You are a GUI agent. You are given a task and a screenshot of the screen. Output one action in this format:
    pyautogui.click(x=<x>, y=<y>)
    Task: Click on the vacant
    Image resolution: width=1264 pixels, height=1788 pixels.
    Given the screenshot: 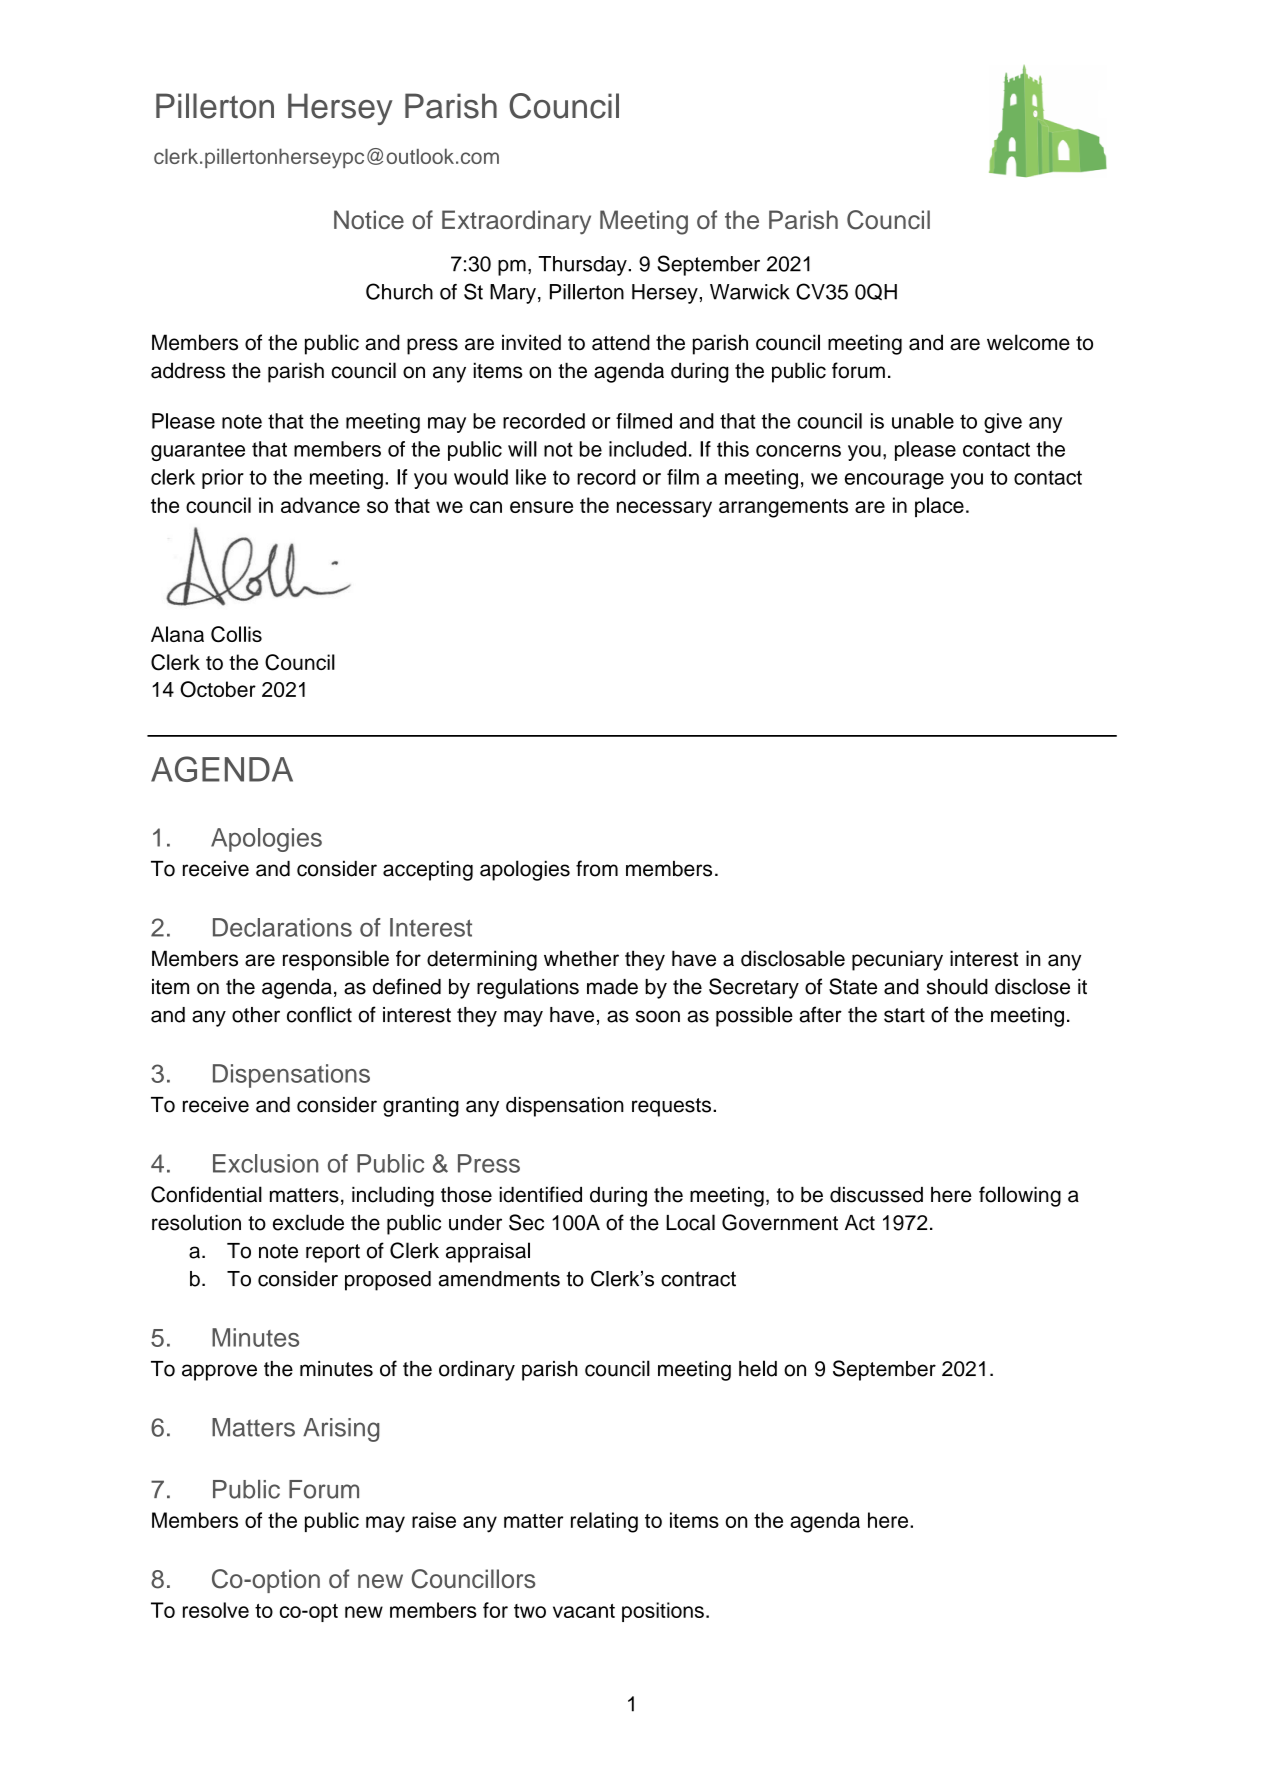 What is the action you would take?
    pyautogui.click(x=584, y=1611)
